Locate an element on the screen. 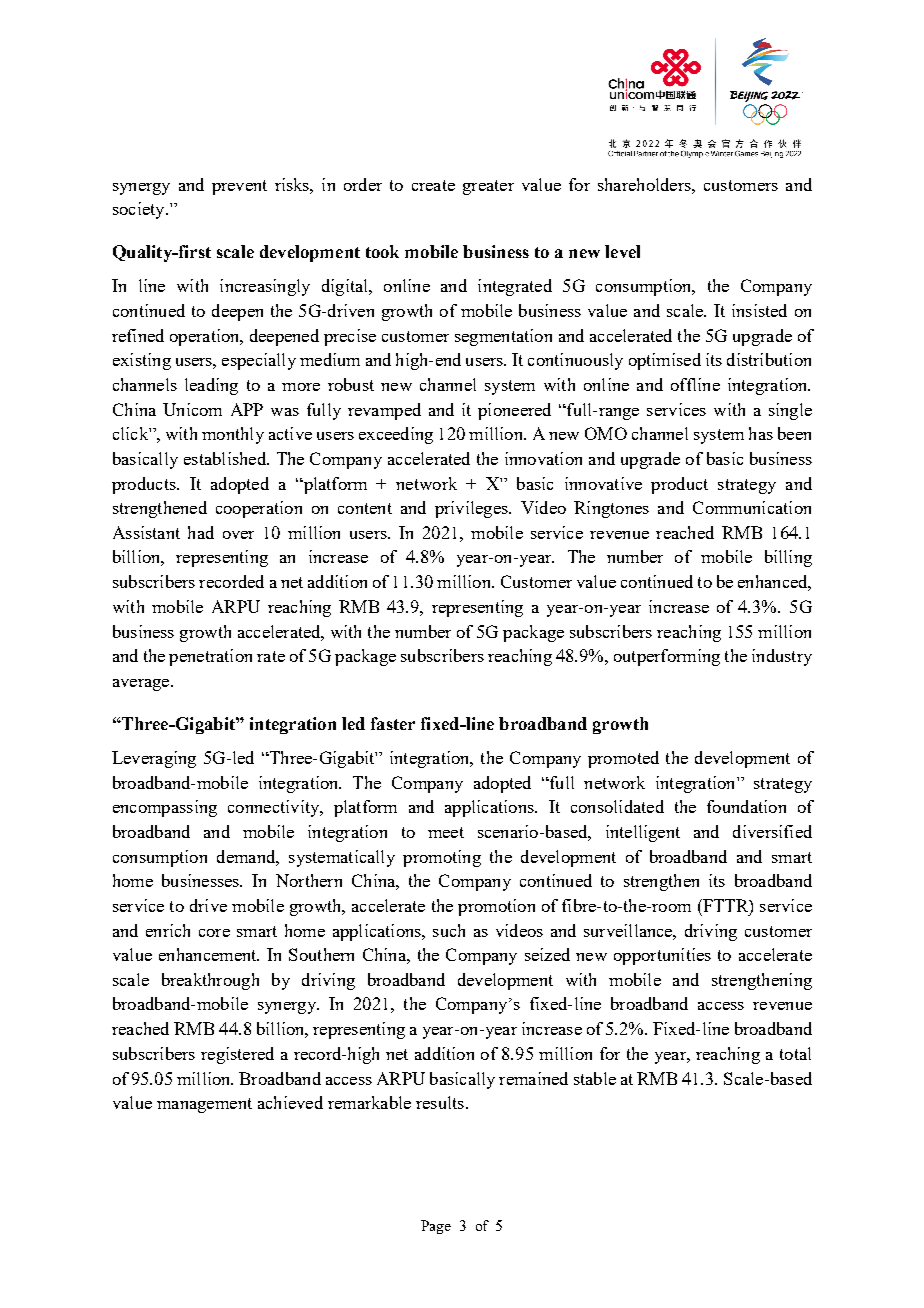 The height and width of the screenshot is (1308, 924). pioneered is located at coordinates (514, 411).
